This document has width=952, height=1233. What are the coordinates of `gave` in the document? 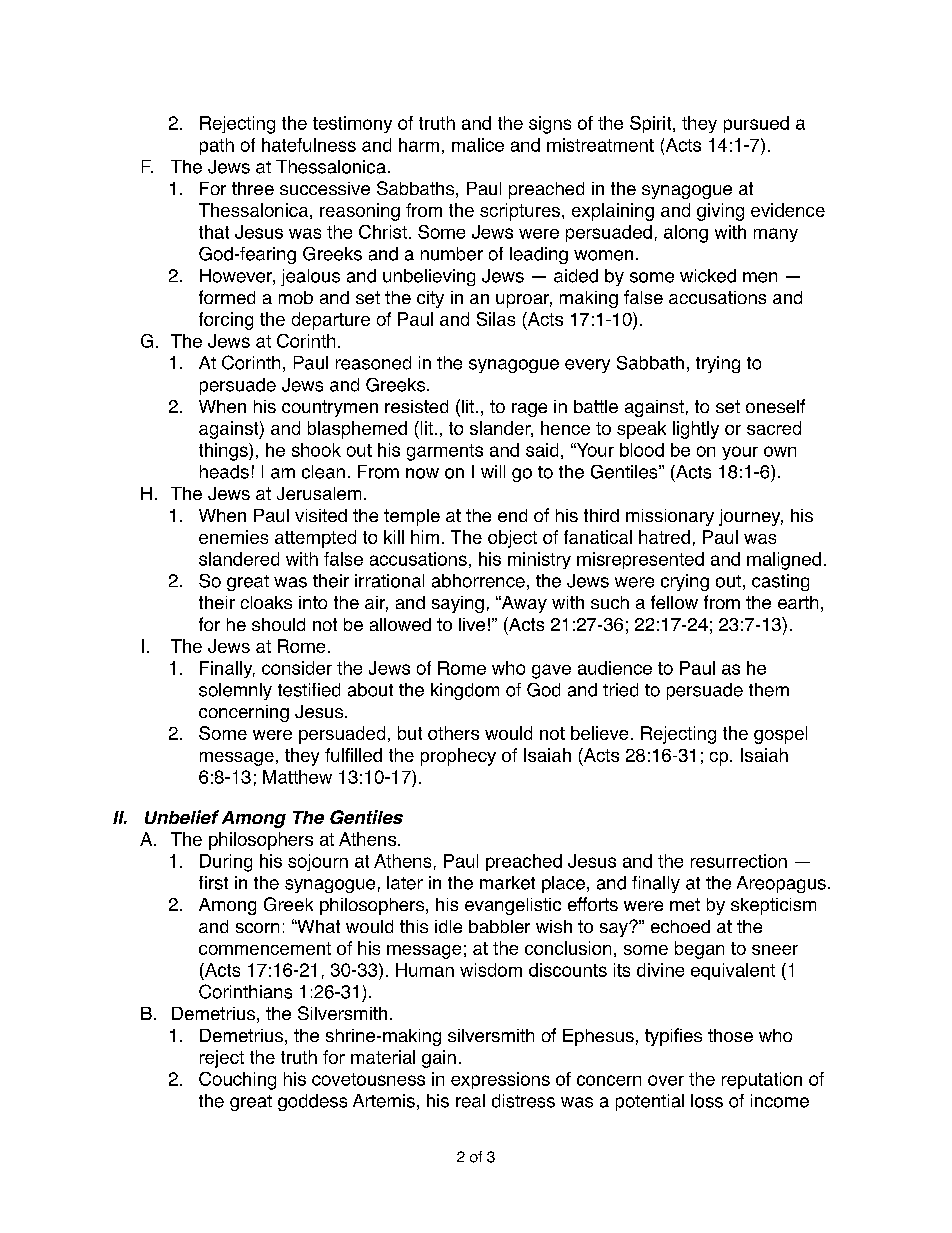 It's located at (551, 671).
